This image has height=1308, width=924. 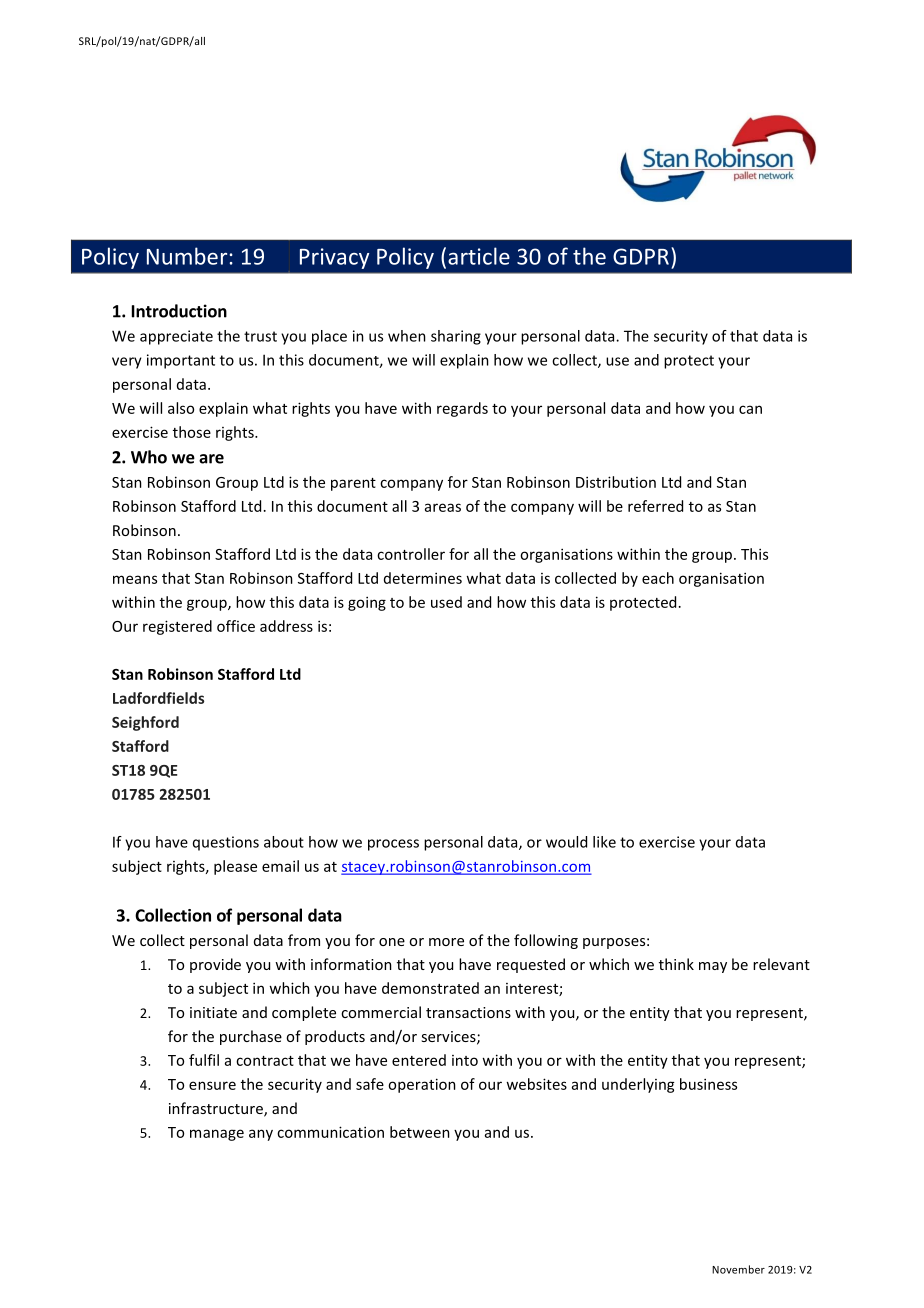 I want to click on questions, so click(x=226, y=843).
